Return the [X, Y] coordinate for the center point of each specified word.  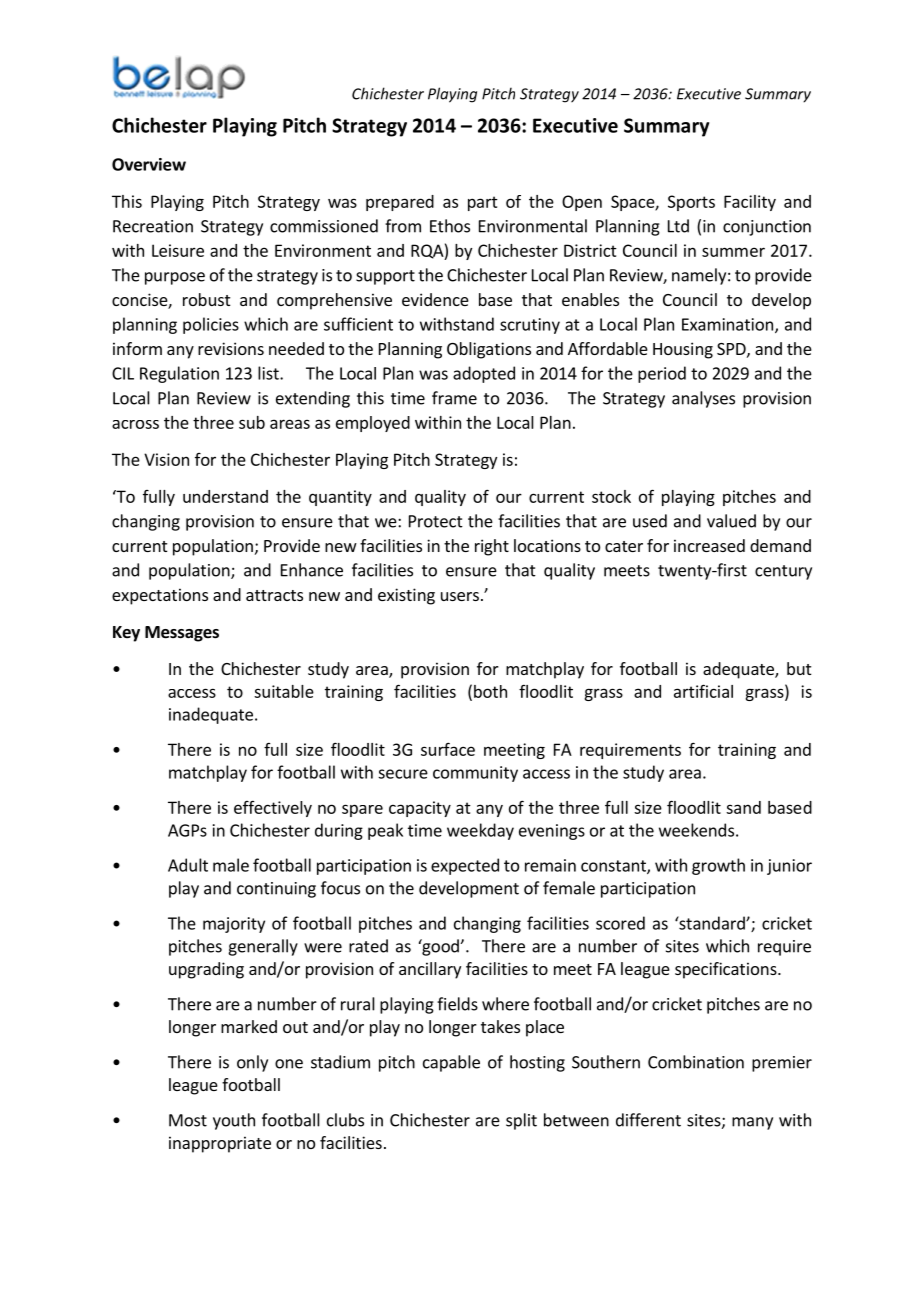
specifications [727, 970]
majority [234, 925]
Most [188, 1120]
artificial [703, 691]
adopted [484, 374]
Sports [691, 203]
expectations [160, 596]
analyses [703, 399]
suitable [284, 691]
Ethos [450, 226]
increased [709, 545]
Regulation [179, 374]
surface [448, 749]
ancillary [430, 970]
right [492, 547]
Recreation [153, 226]
